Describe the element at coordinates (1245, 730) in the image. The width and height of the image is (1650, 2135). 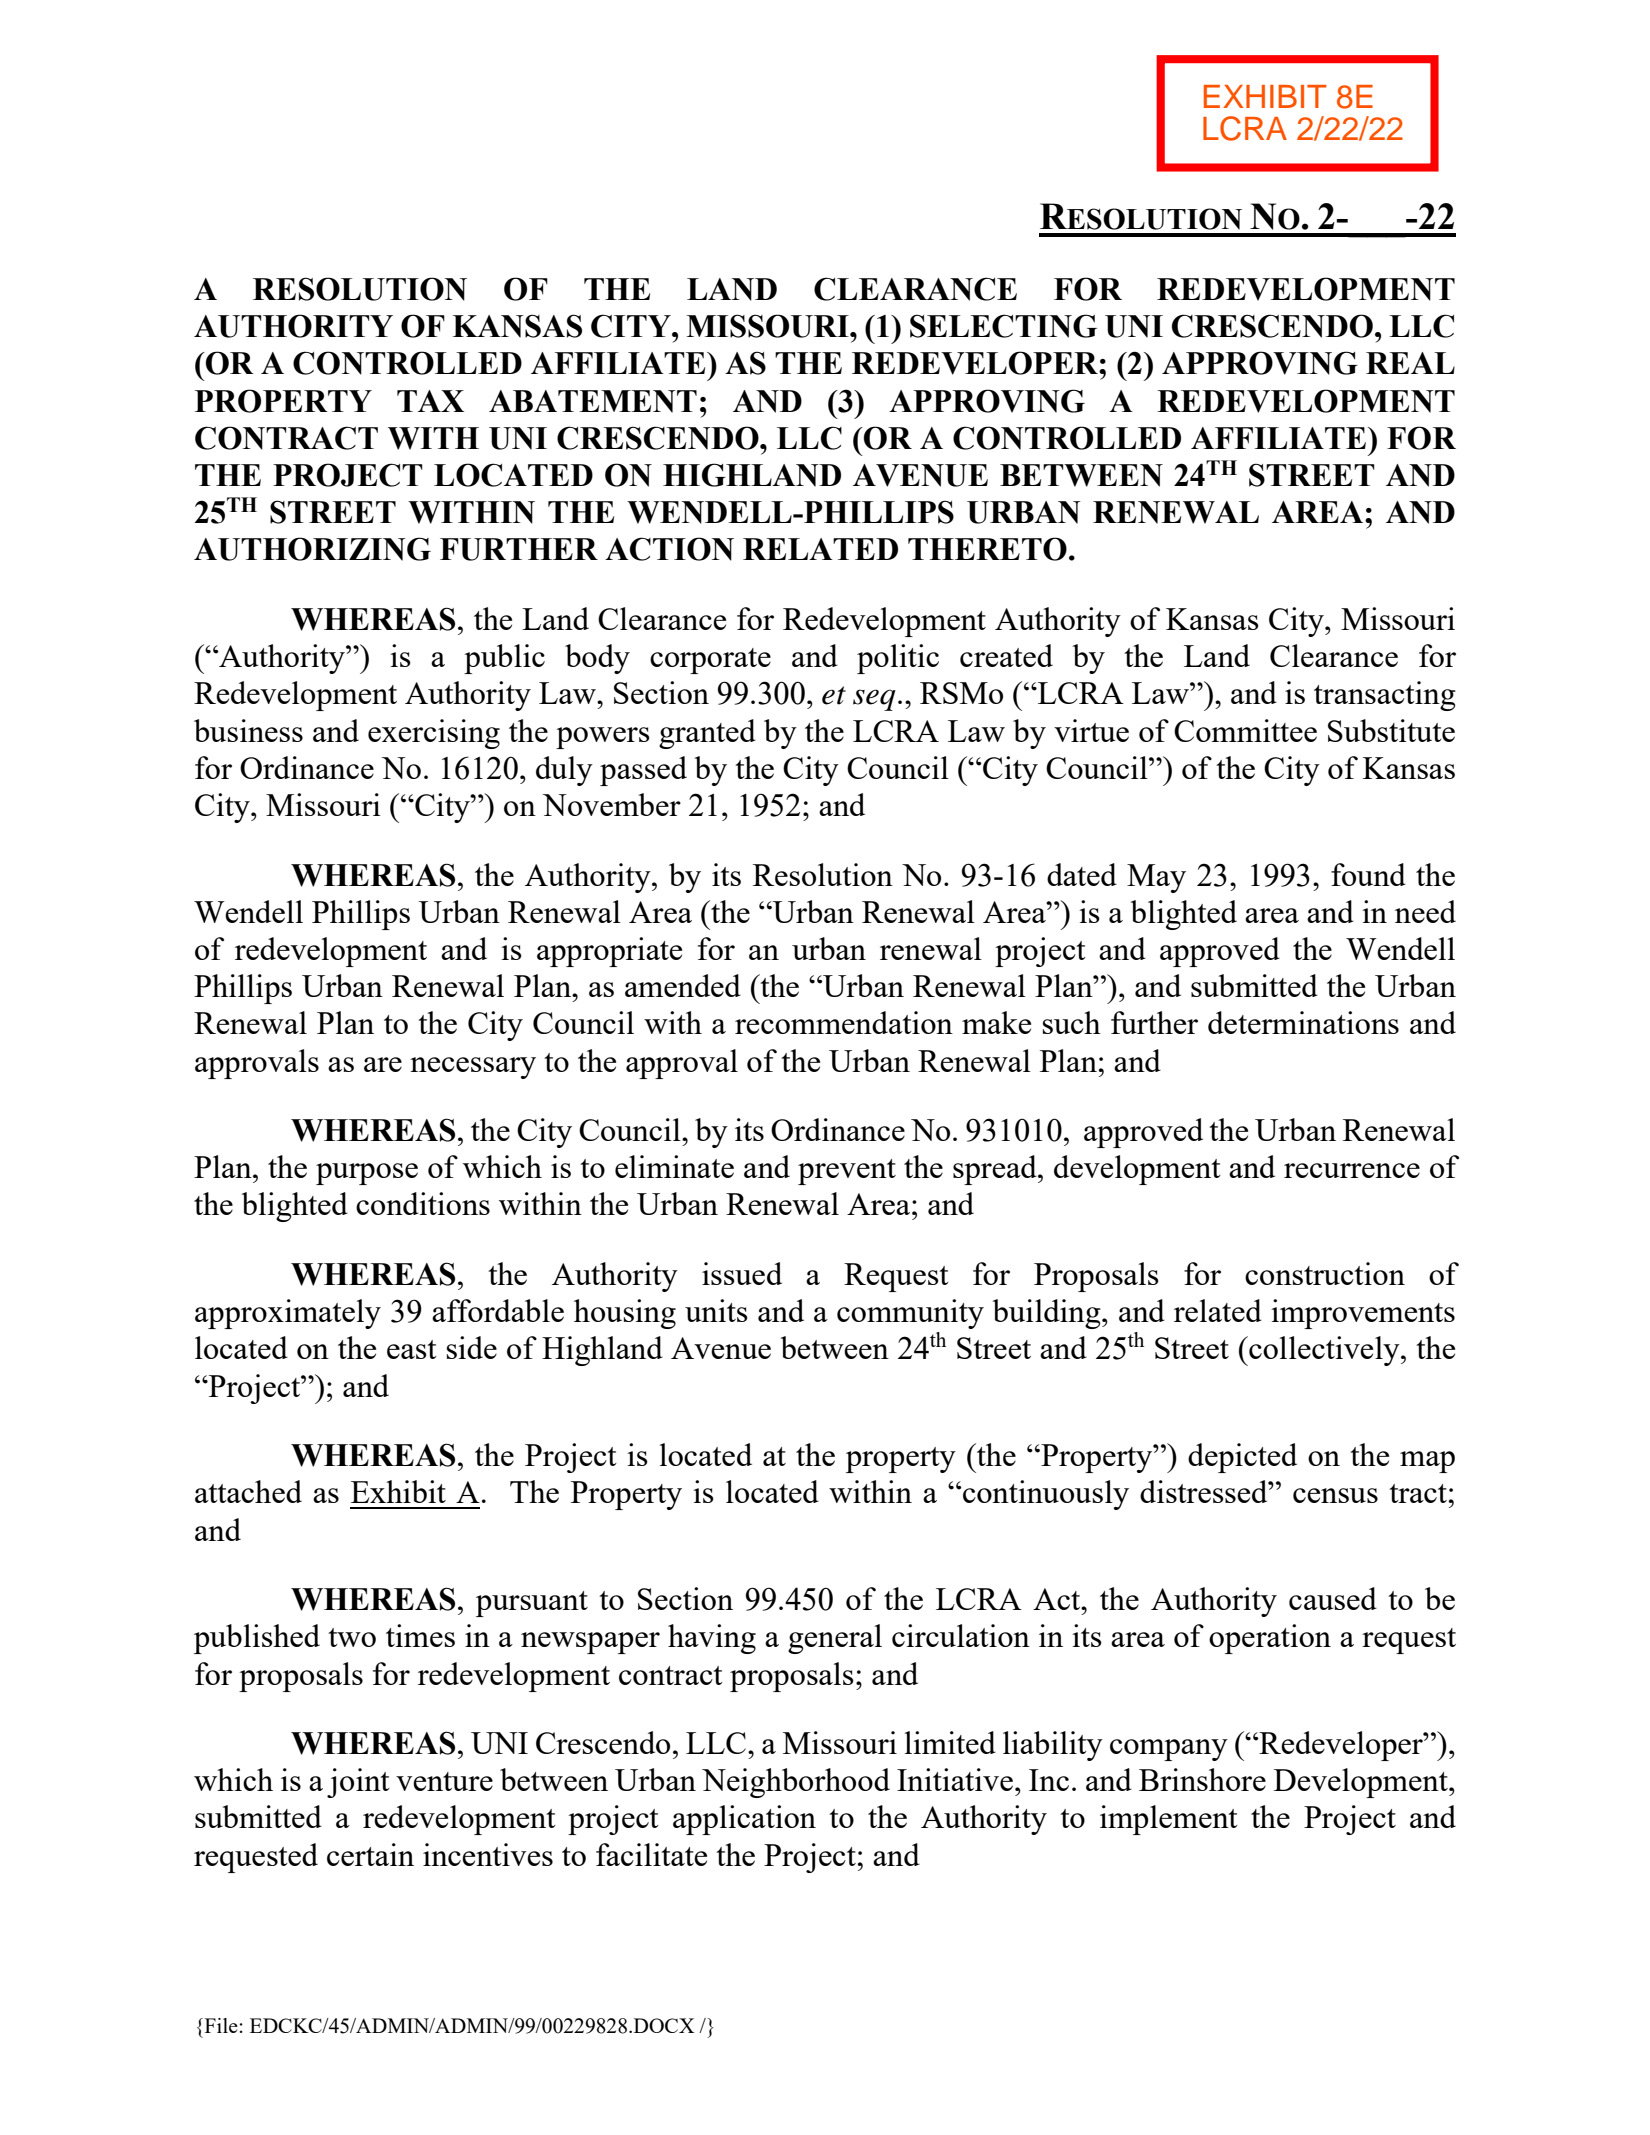
I see `Committee` at that location.
